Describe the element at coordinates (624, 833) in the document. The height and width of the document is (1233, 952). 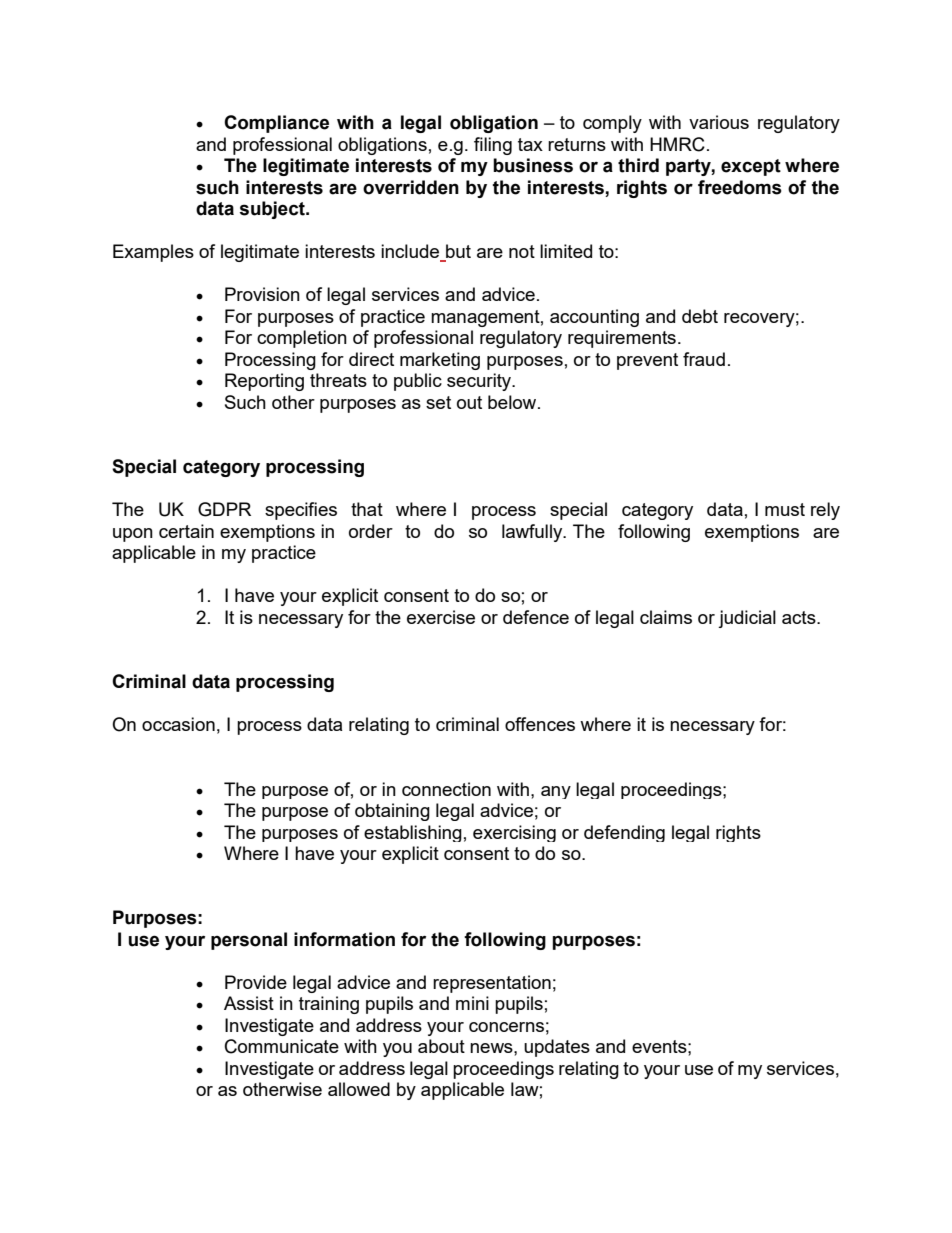
I see `defending` at that location.
